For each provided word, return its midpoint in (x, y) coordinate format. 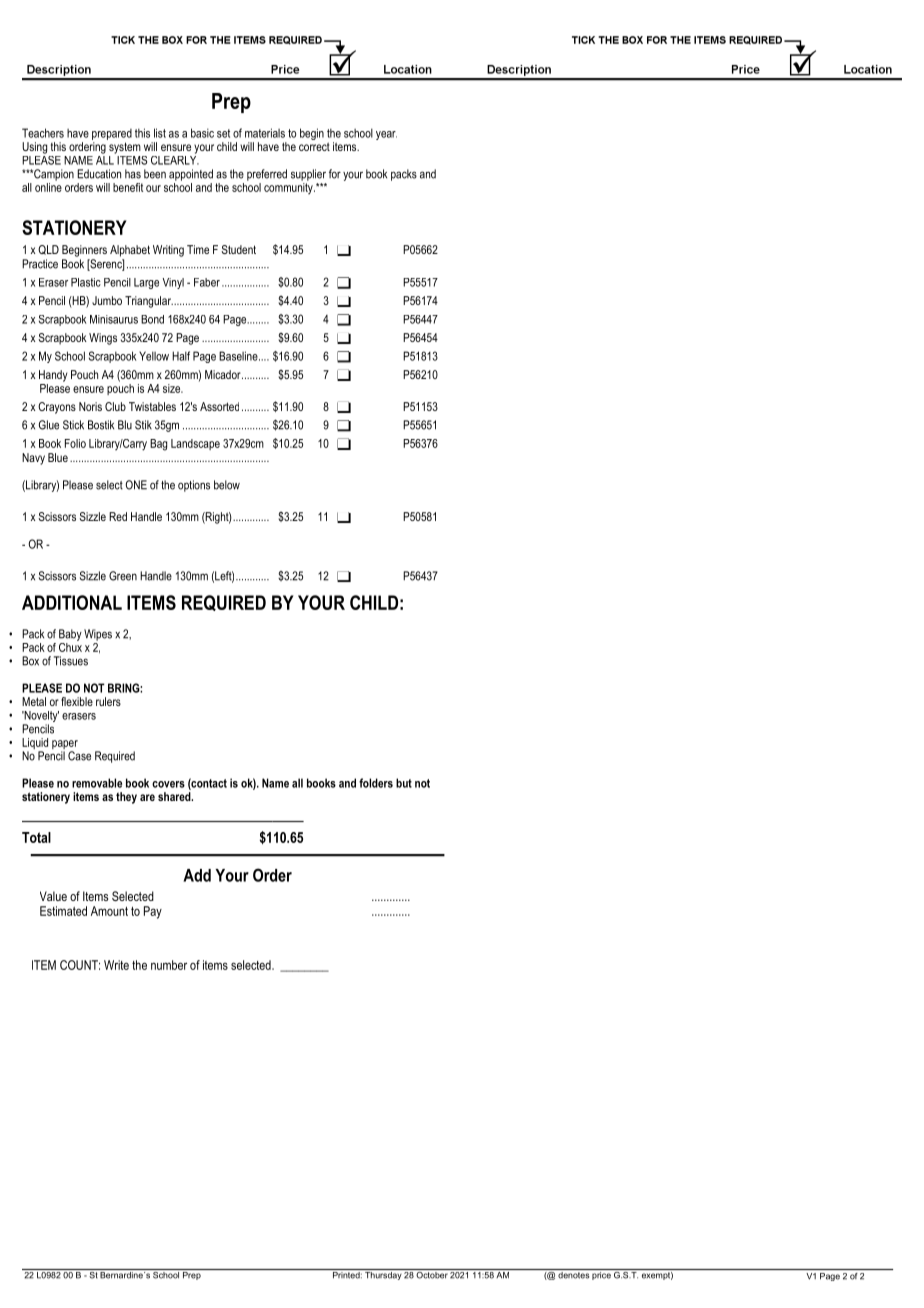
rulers (108, 701)
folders (376, 783)
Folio (75, 443)
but (404, 783)
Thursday (383, 1274)
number (169, 965)
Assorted (219, 406)
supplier (308, 175)
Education (99, 174)
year (386, 135)
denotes (573, 1274)
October (432, 1274)
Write (116, 965)
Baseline (239, 356)
